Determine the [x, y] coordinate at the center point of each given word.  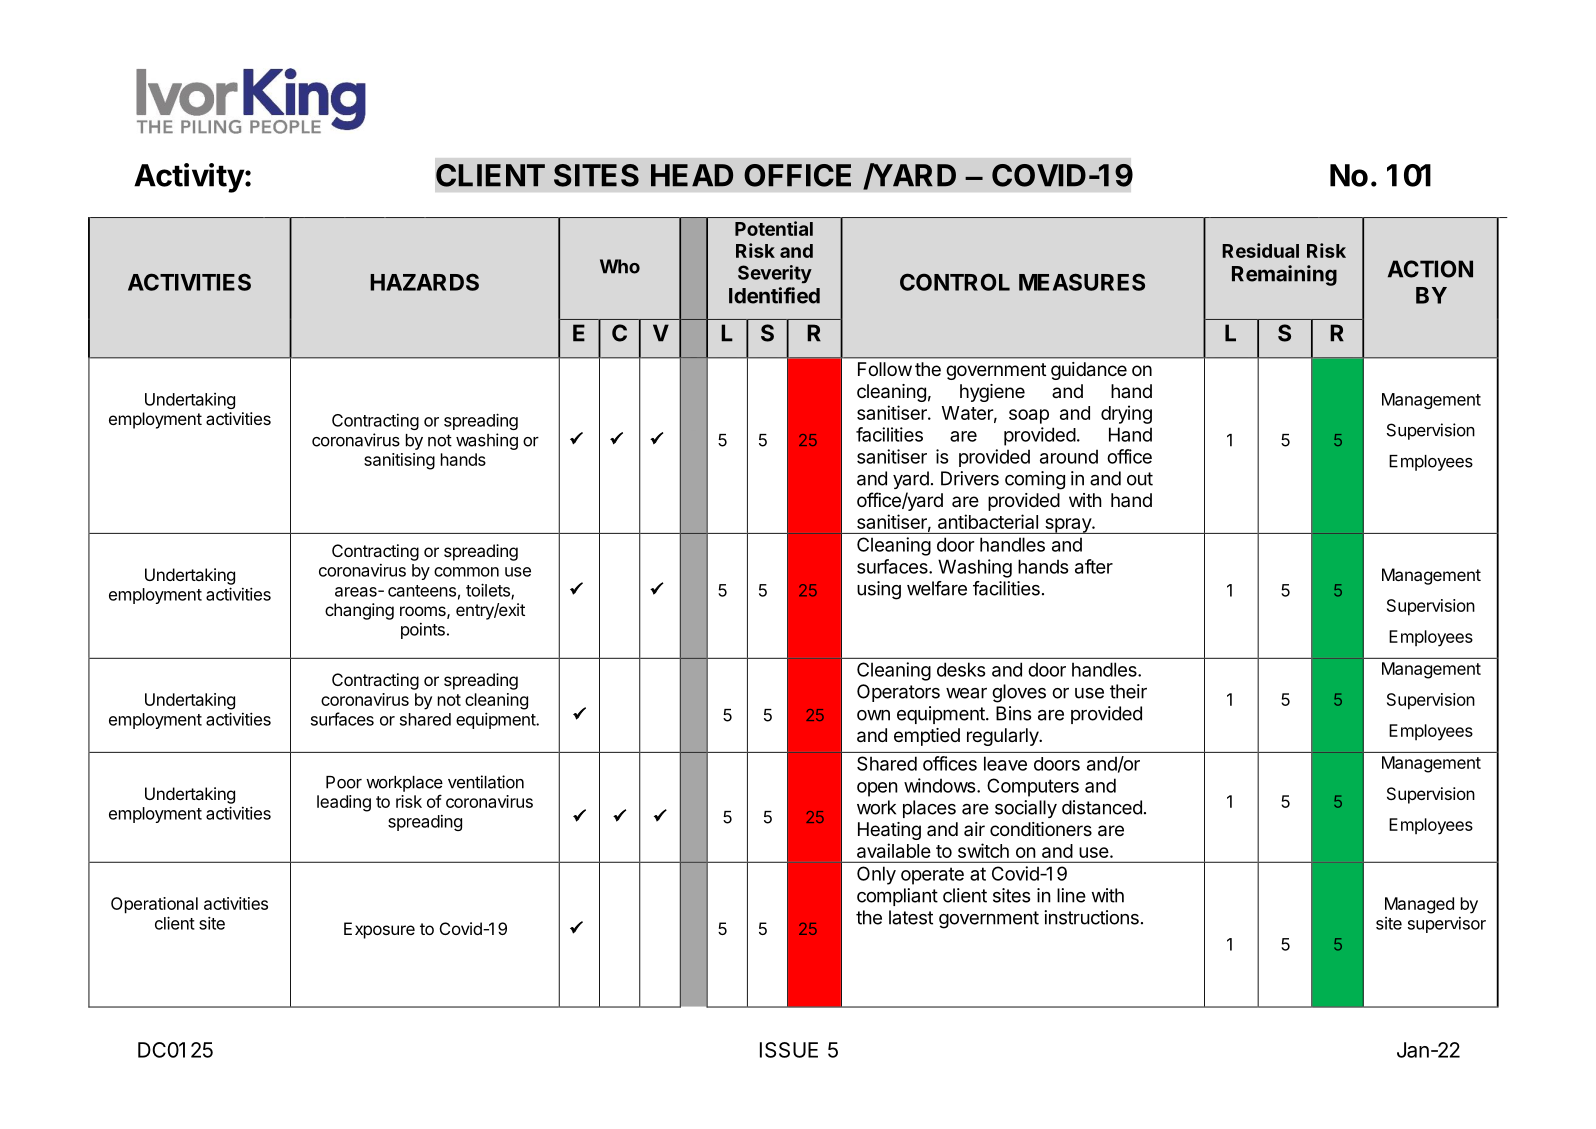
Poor [344, 782]
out [1140, 479]
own [873, 715]
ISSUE [789, 1050]
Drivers [970, 478]
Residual [1260, 250]
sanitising [399, 461]
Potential [774, 228]
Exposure [379, 930]
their [1128, 691]
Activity [189, 178]
